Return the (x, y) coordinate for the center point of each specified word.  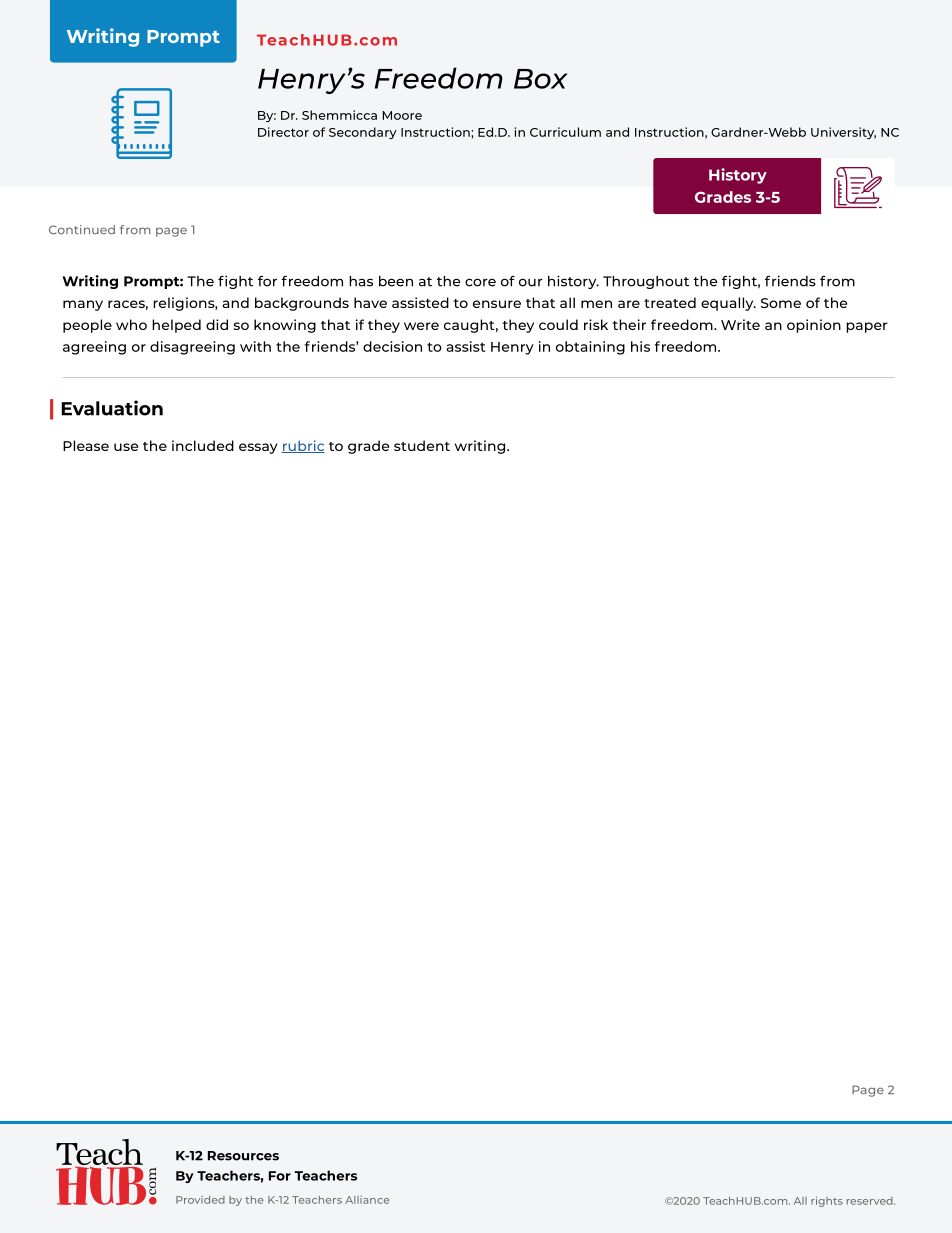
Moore (402, 115)
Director (283, 132)
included (203, 445)
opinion (814, 326)
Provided (200, 1200)
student (422, 445)
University (843, 133)
